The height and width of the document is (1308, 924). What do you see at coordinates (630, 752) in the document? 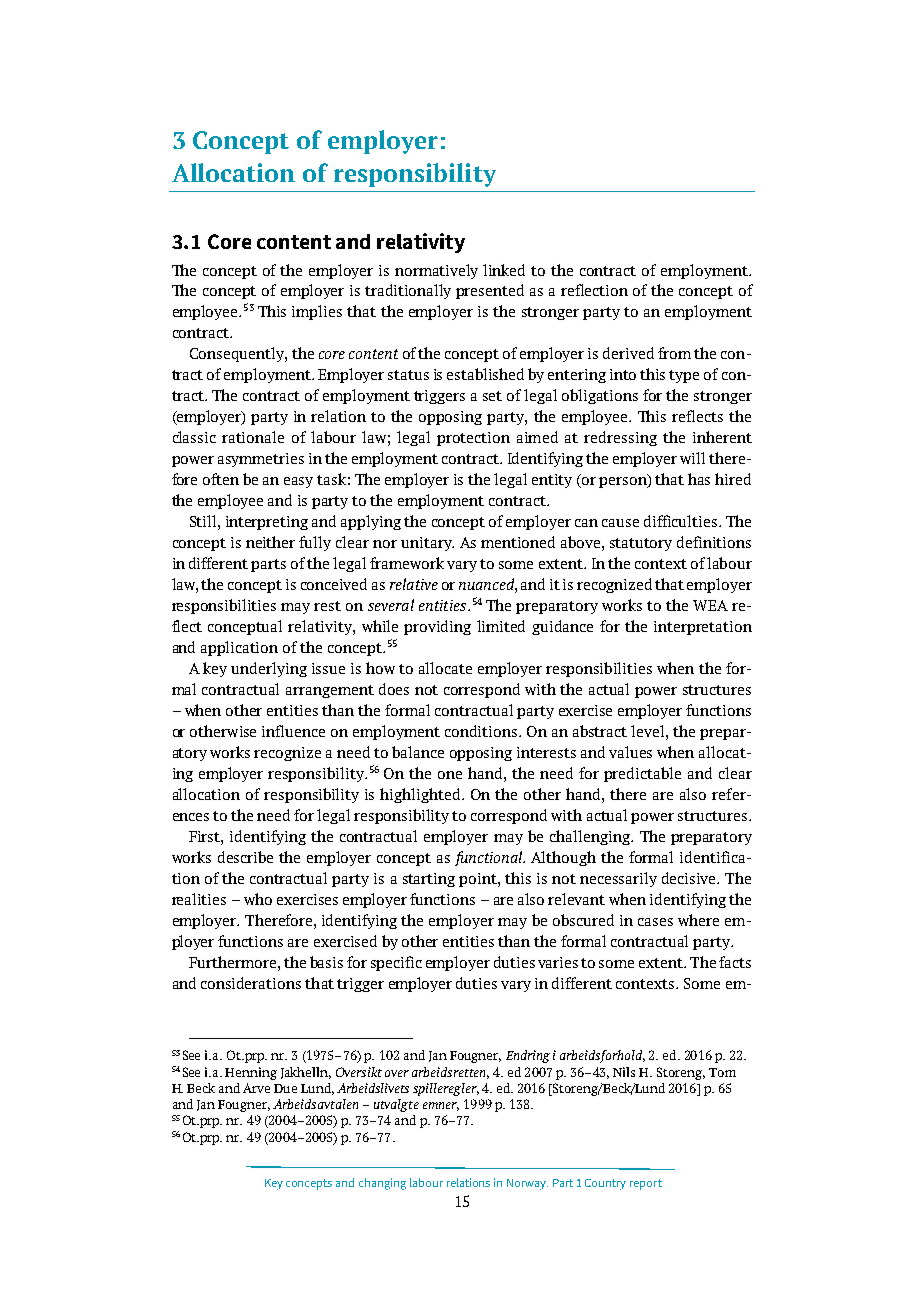
I see `values` at bounding box center [630, 752].
